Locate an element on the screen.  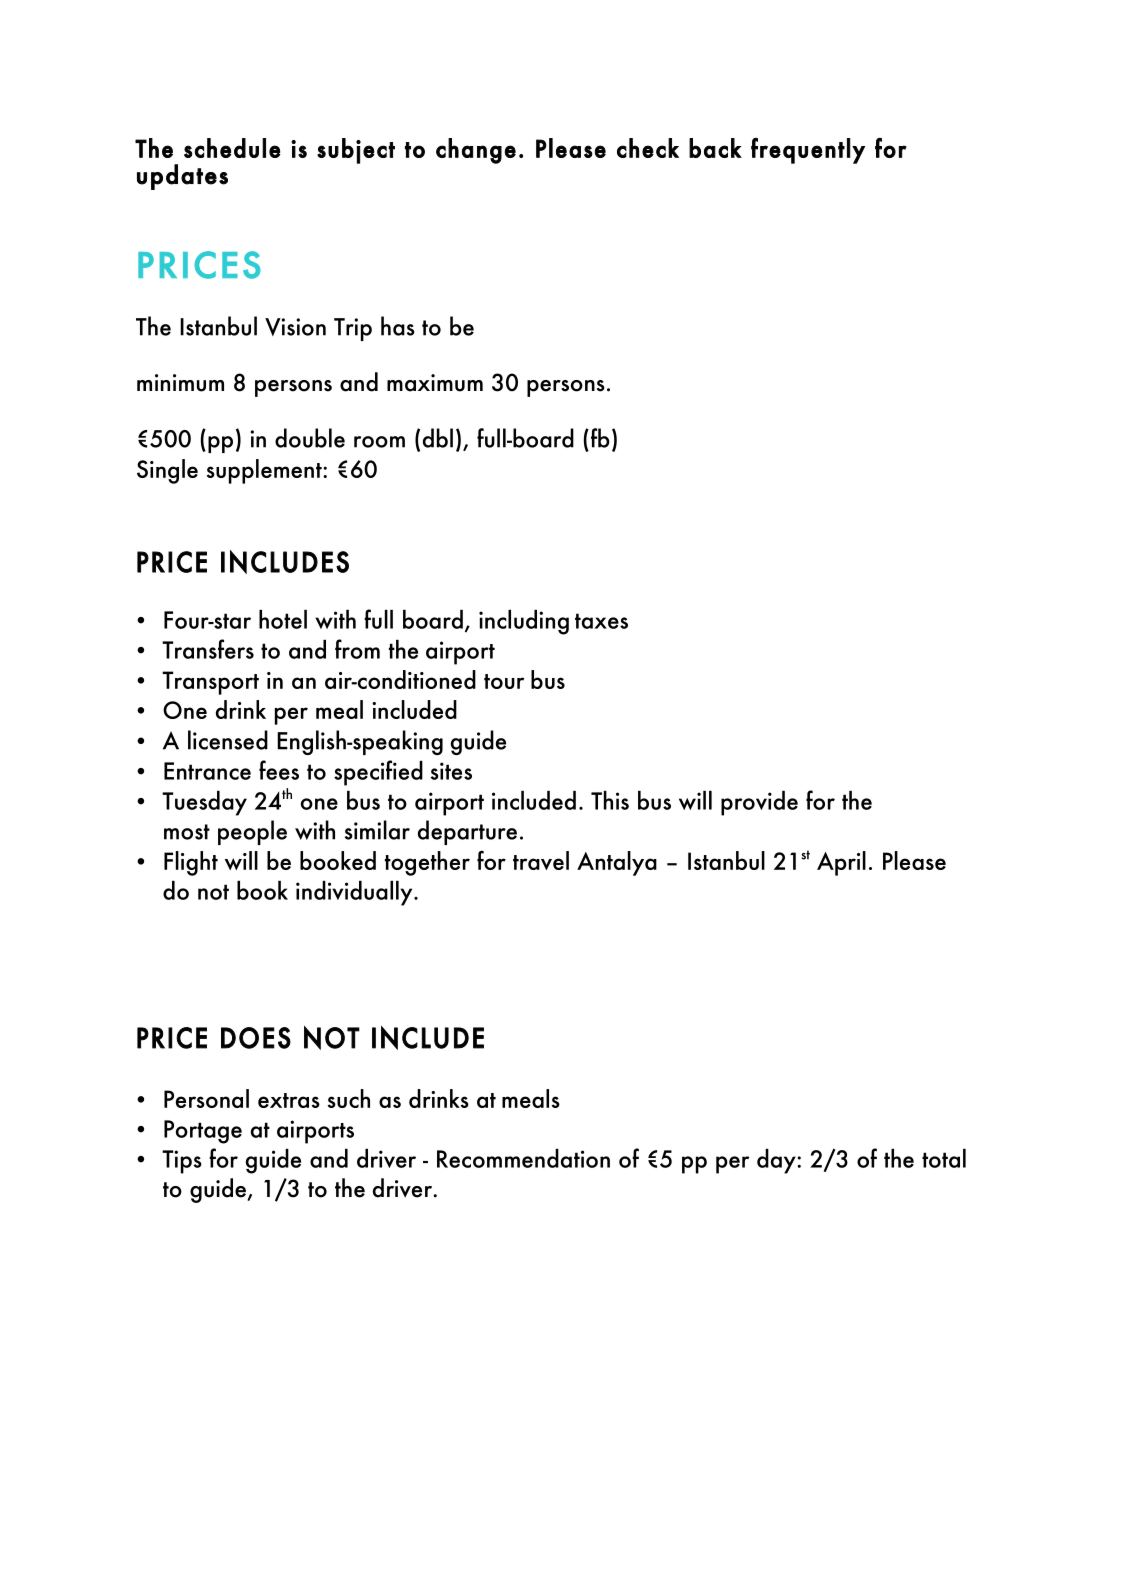
change is located at coordinates (476, 151).
